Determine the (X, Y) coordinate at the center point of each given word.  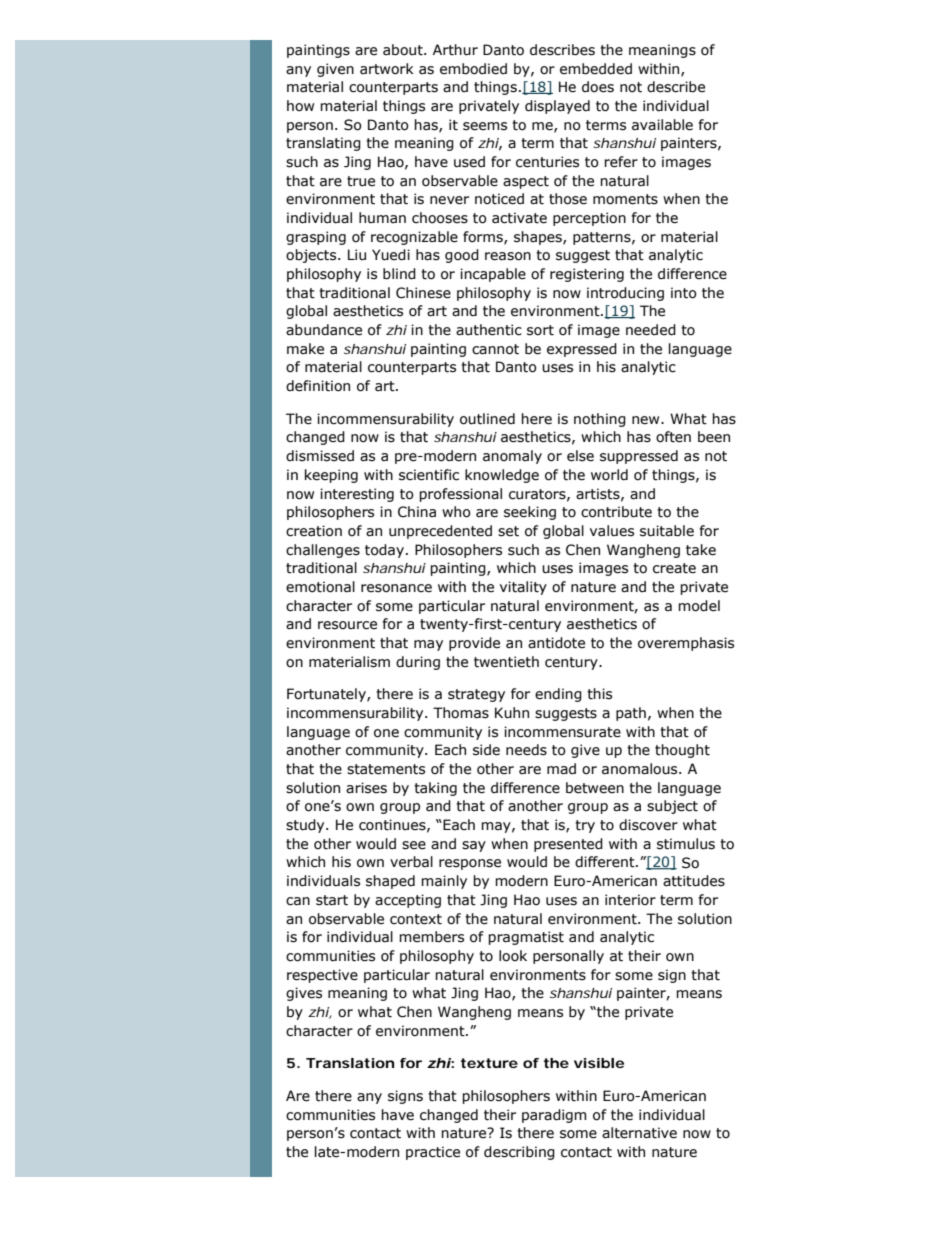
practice (433, 1153)
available (662, 125)
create (674, 568)
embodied (473, 69)
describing (519, 1153)
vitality (523, 588)
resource (347, 625)
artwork (387, 69)
